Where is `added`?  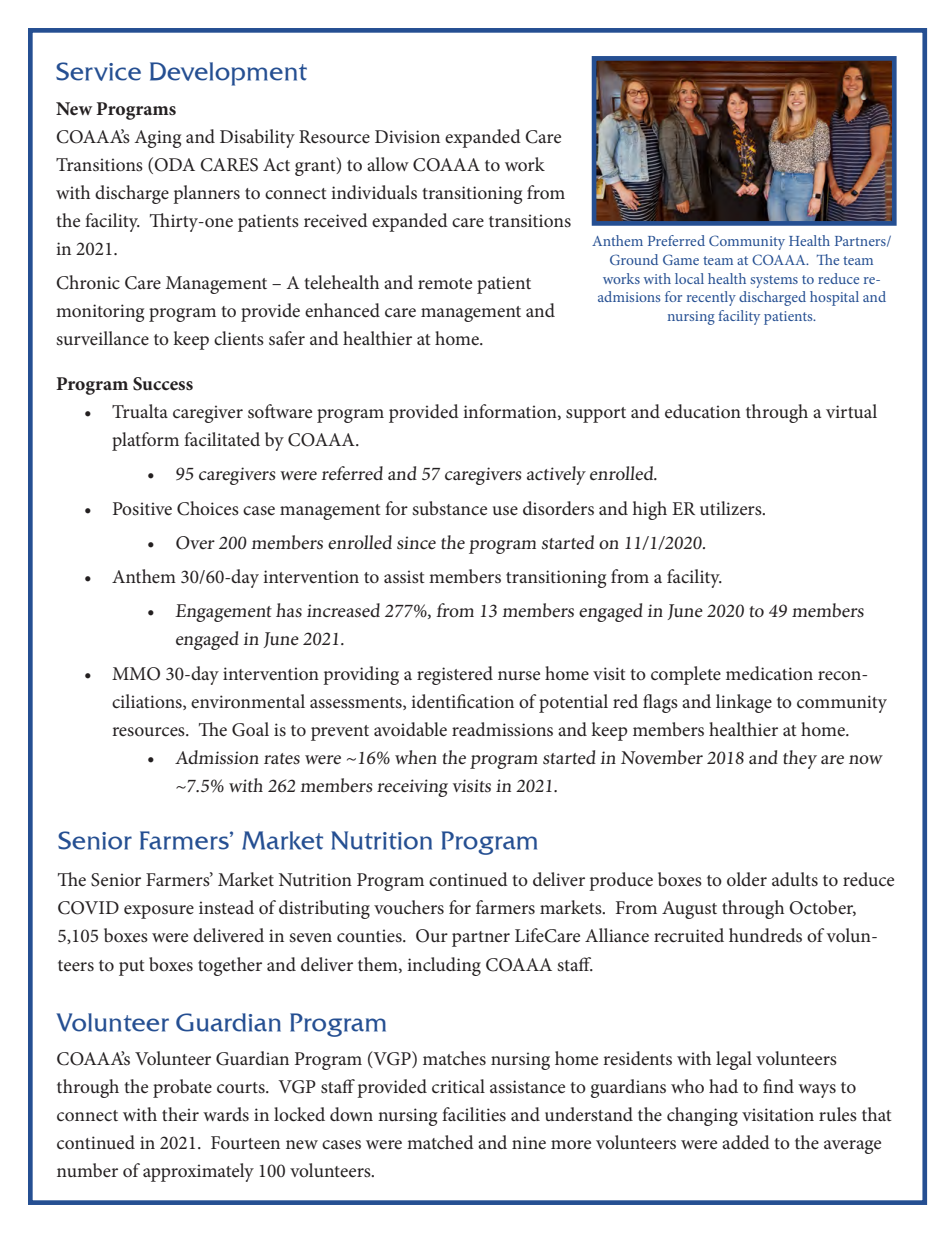 added is located at coordinates (746, 1142).
